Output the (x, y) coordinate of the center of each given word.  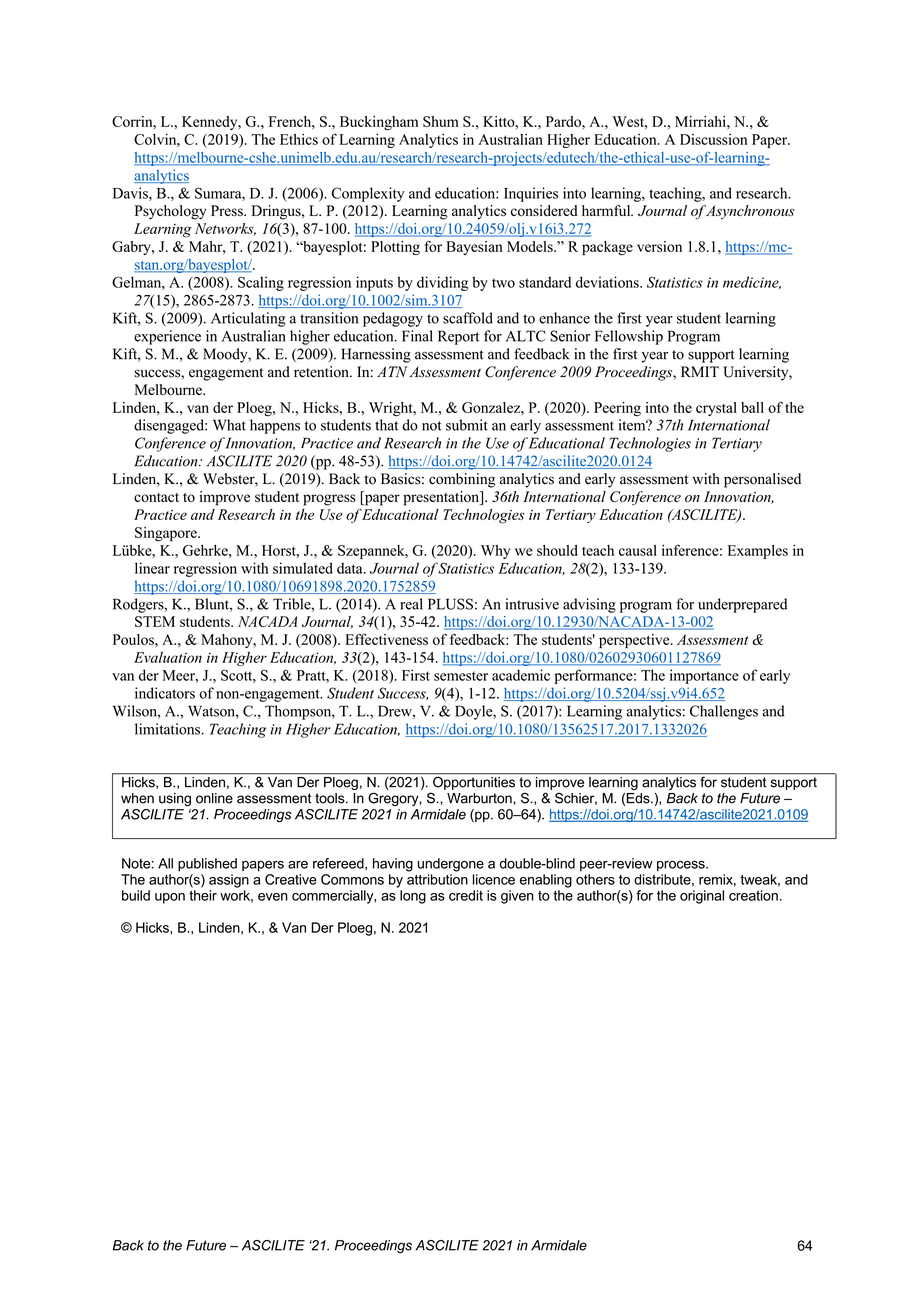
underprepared (742, 605)
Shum (441, 121)
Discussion (713, 139)
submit (467, 425)
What (229, 425)
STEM (155, 621)
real (411, 604)
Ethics (299, 139)
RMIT (700, 371)
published (207, 865)
